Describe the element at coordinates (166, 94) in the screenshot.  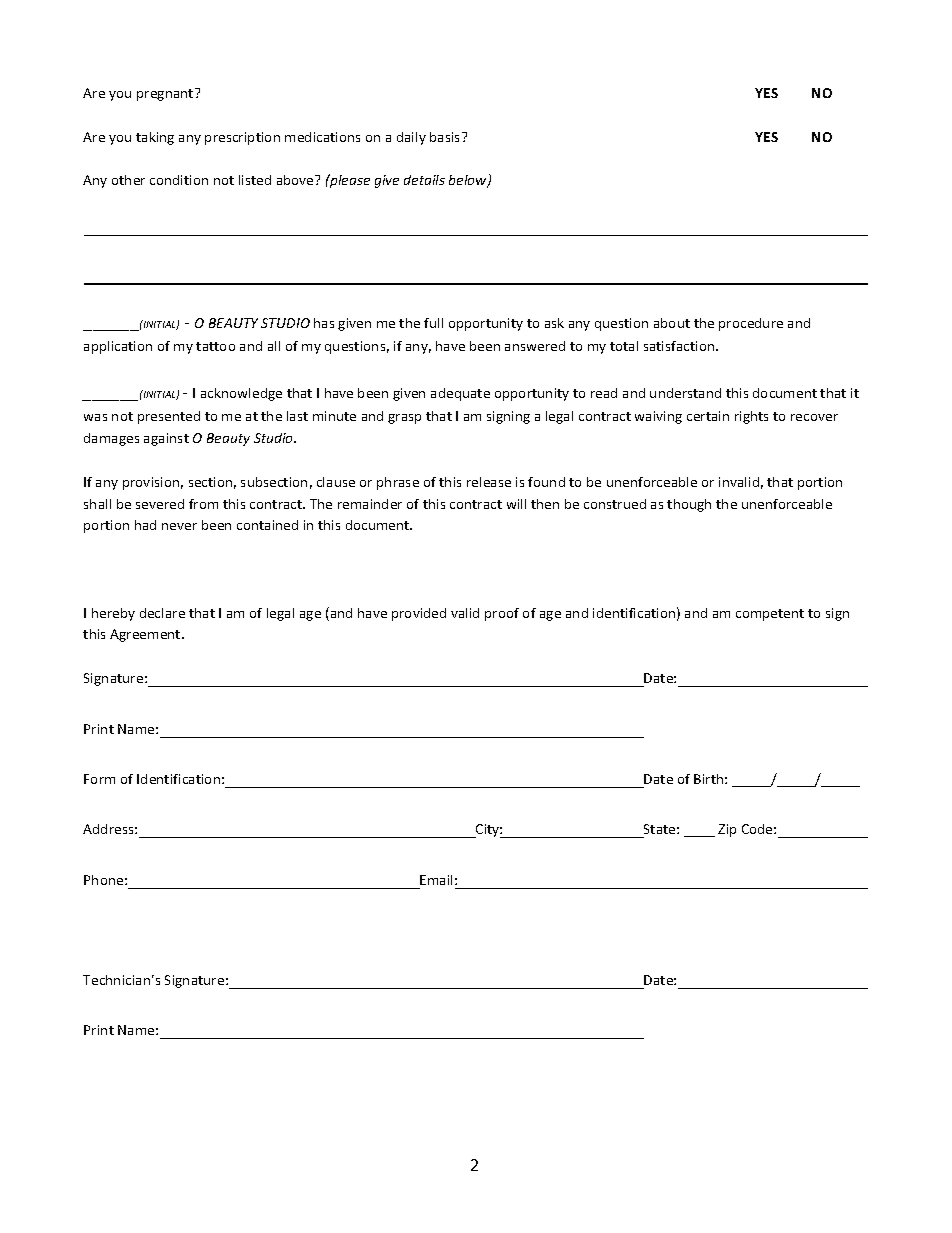
I see `pregnant` at that location.
